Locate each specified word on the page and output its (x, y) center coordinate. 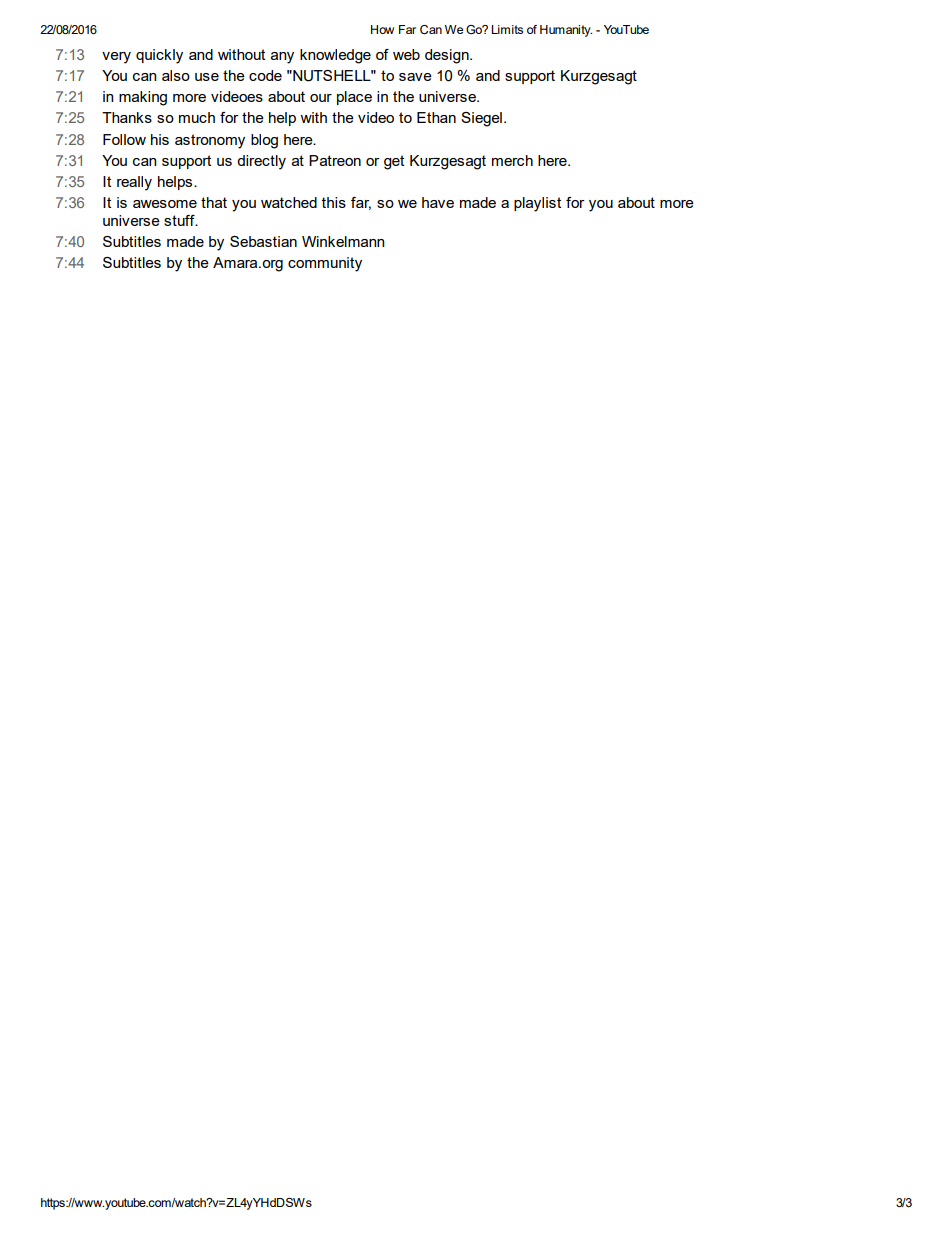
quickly (159, 56)
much (197, 117)
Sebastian (263, 241)
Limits (507, 29)
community (325, 264)
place (354, 98)
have (438, 202)
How (382, 29)
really (134, 183)
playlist (537, 204)
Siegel (481, 119)
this (334, 202)
